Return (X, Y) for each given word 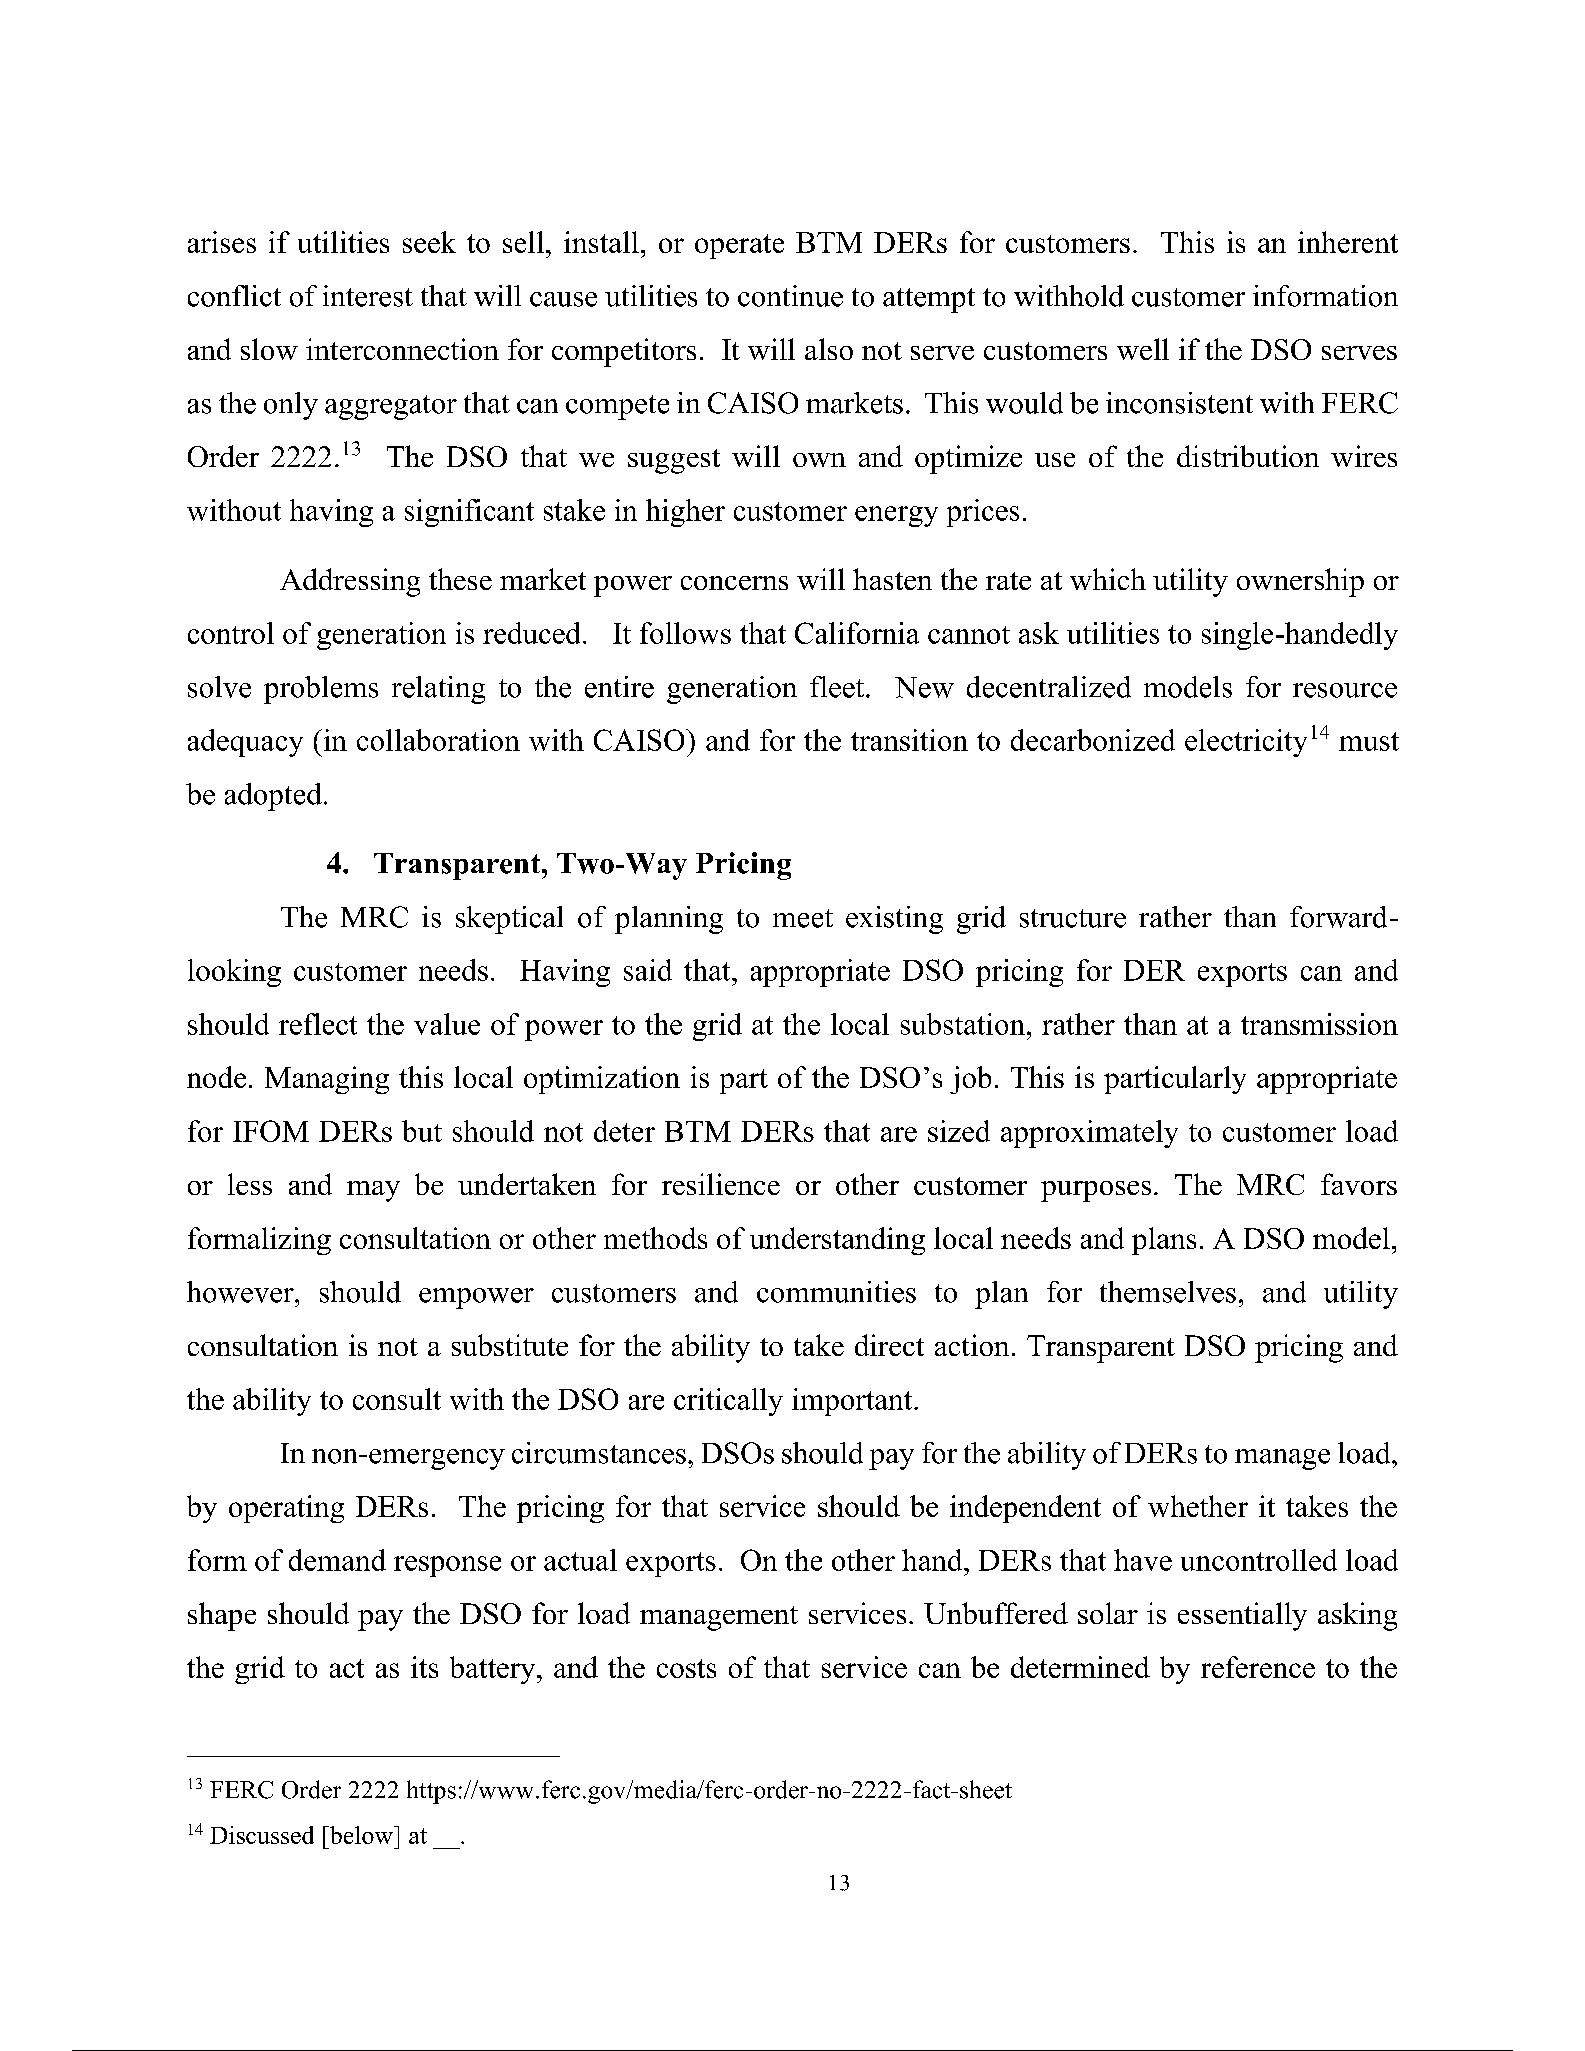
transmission (1319, 1024)
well (1143, 349)
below (361, 1835)
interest (368, 296)
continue (790, 296)
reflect (318, 1024)
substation (963, 1024)
